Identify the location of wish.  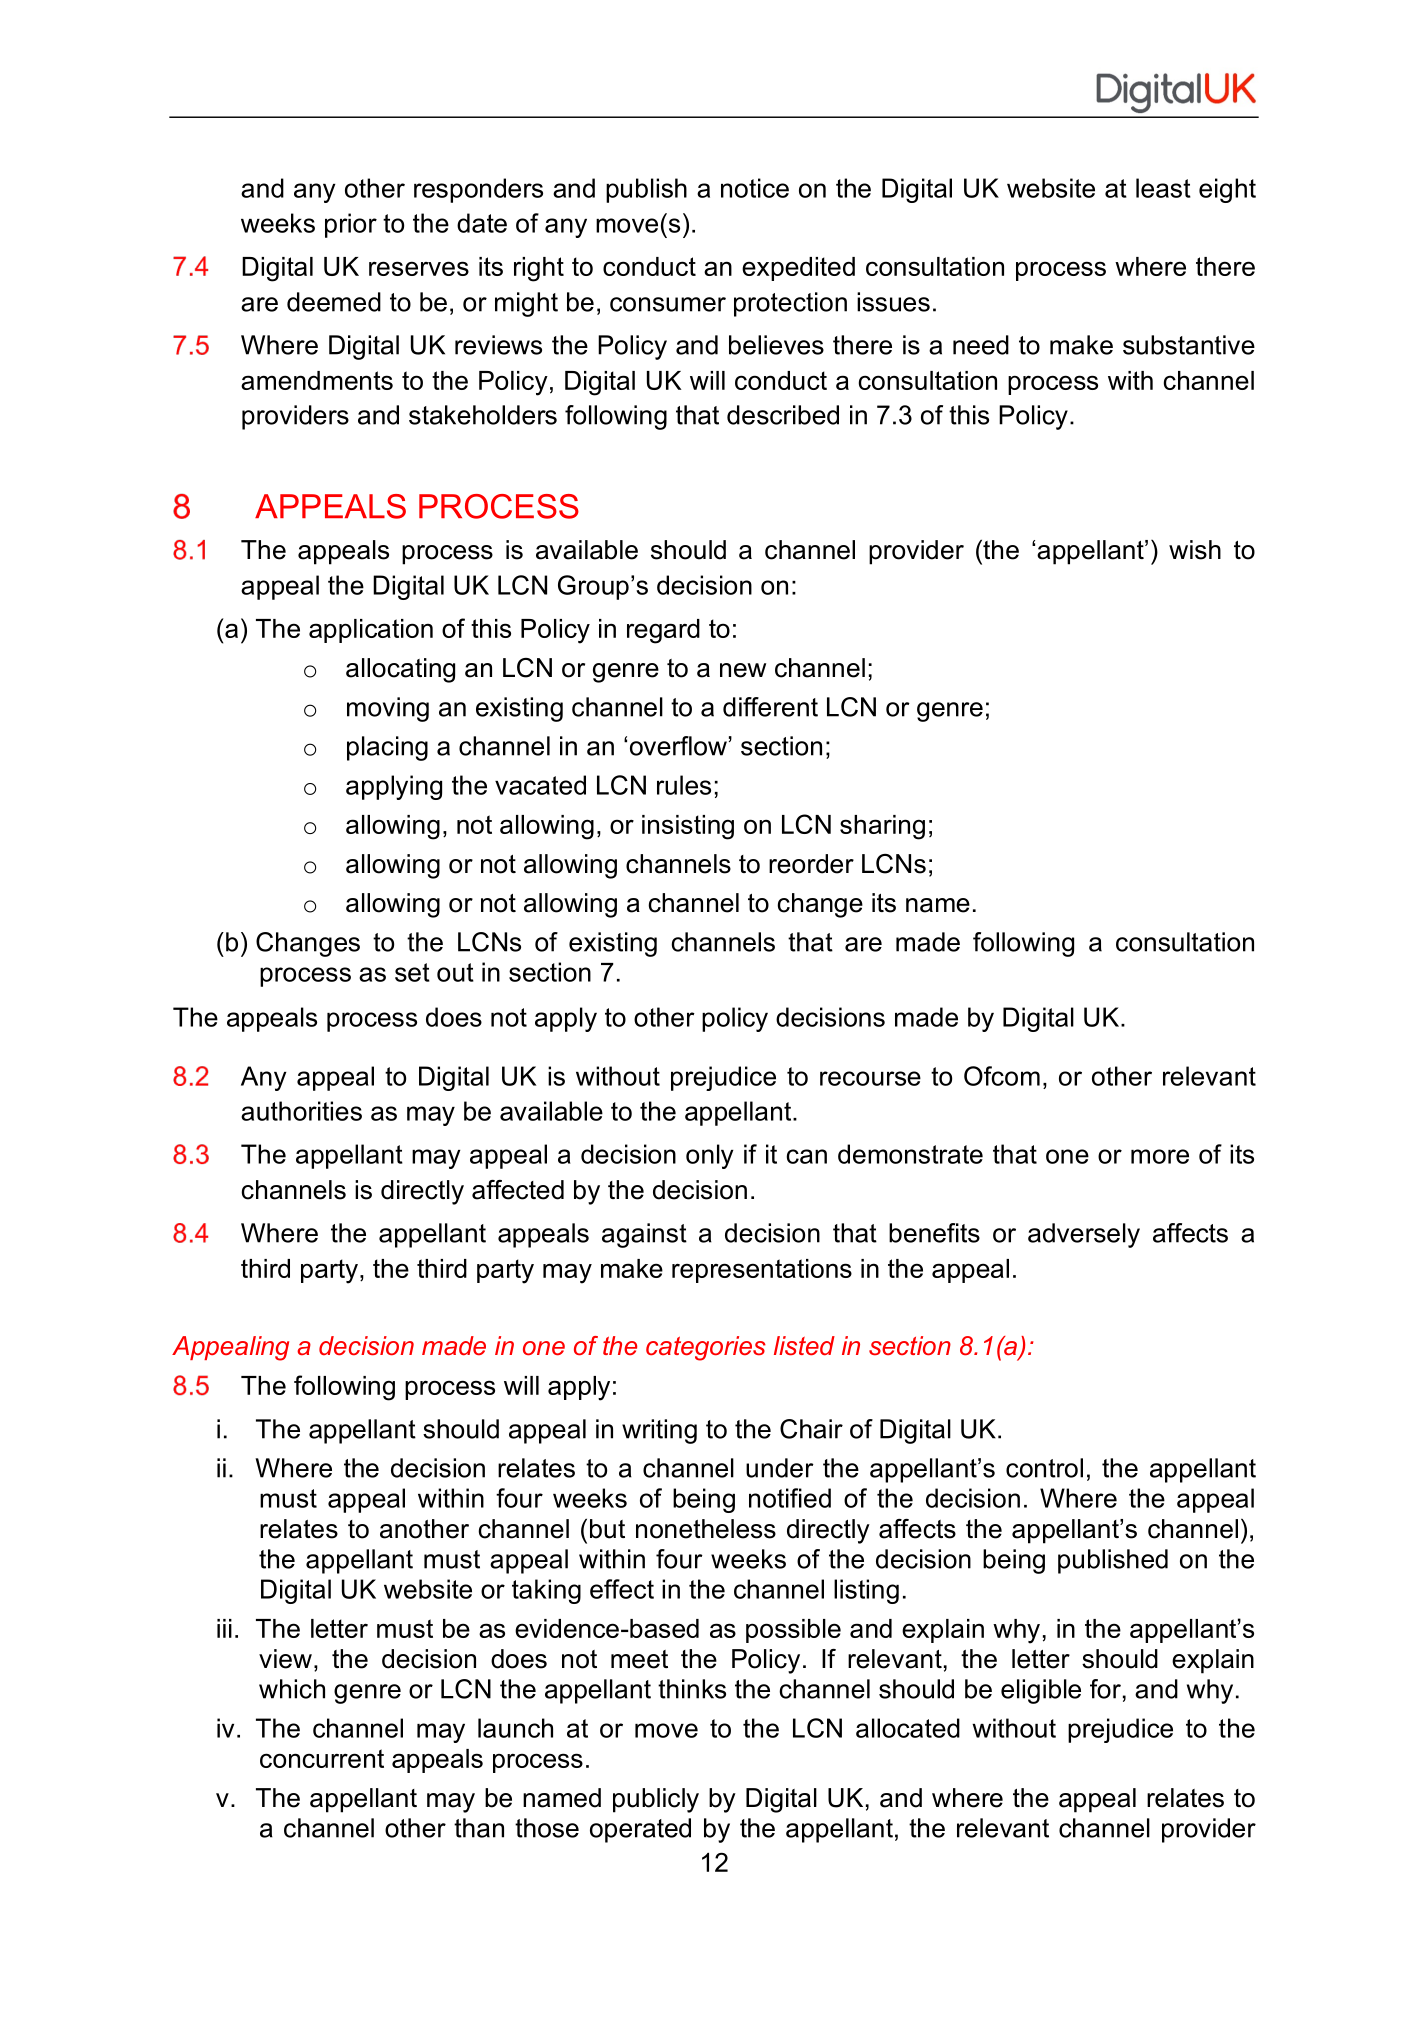
(1195, 550).
